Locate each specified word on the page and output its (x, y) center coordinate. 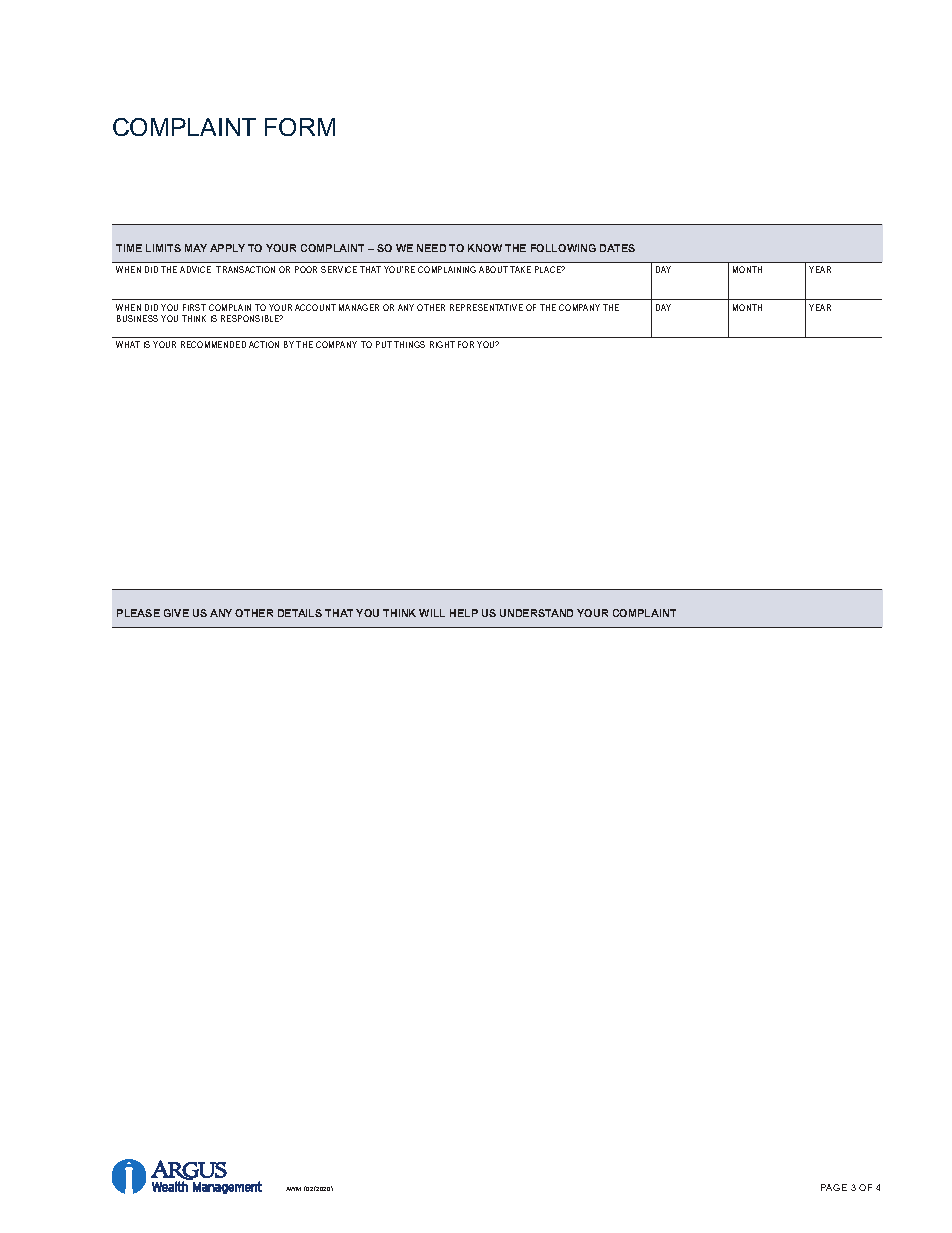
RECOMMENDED (213, 344)
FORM (300, 127)
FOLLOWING (563, 248)
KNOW (485, 248)
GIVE (176, 613)
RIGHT (442, 344)
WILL (432, 613)
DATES (617, 248)
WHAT (128, 344)
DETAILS (300, 613)
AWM (293, 1189)
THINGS (409, 344)
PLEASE (138, 613)
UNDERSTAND (536, 613)
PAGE (834, 1187)
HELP (464, 613)
